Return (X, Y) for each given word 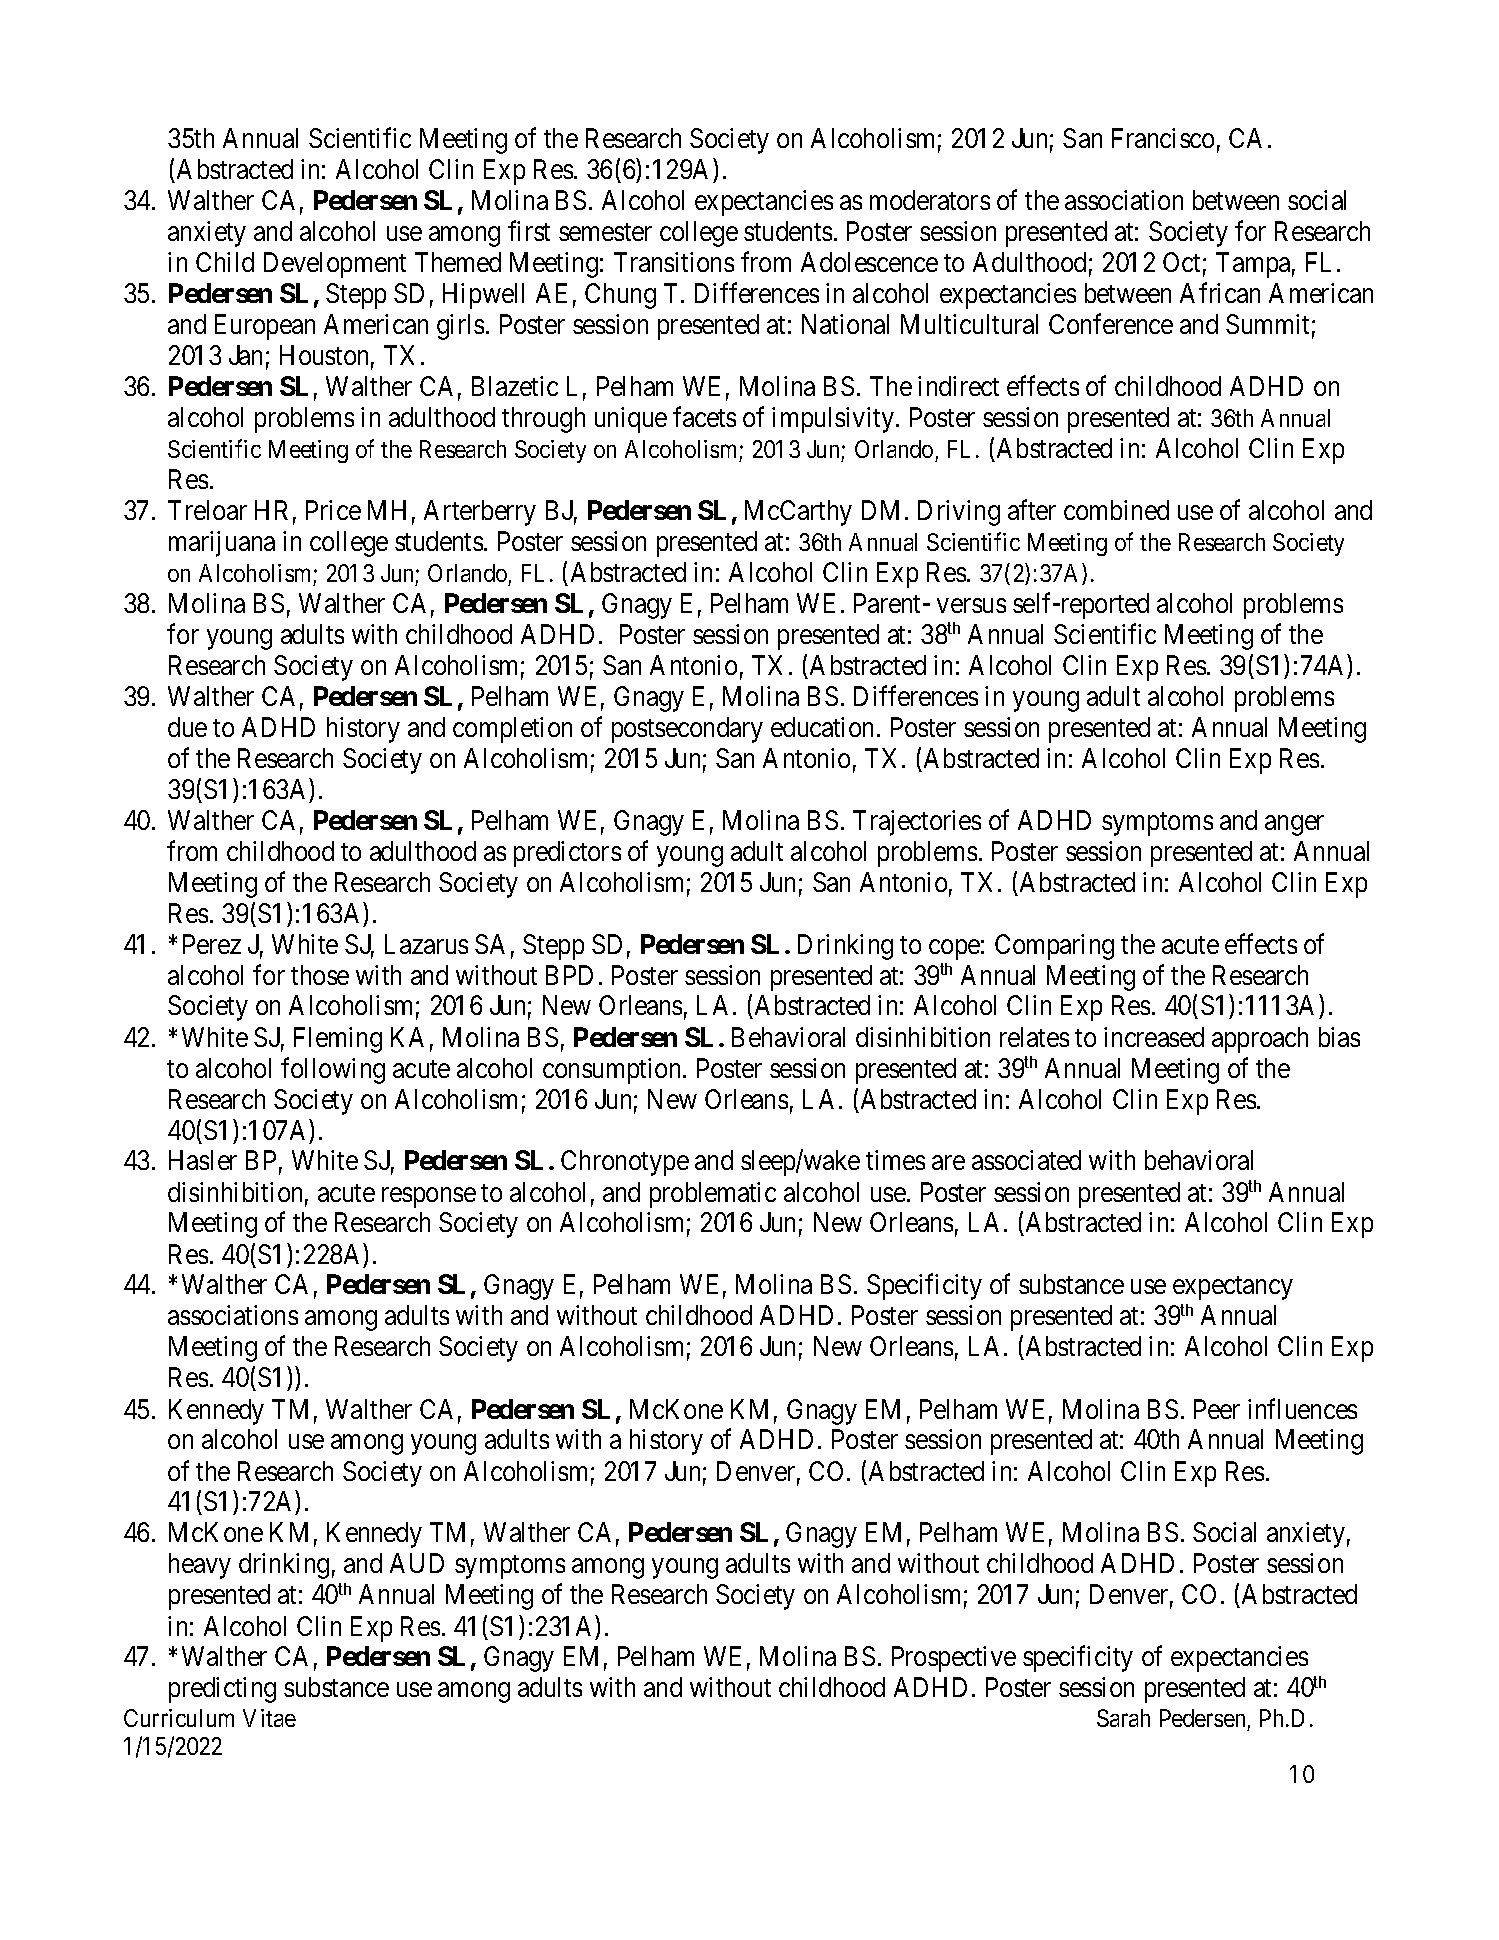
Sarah (1123, 1718)
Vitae (269, 1718)
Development (335, 265)
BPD (569, 975)
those (320, 975)
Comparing (1054, 947)
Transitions (674, 262)
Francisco (1163, 138)
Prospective (954, 1659)
